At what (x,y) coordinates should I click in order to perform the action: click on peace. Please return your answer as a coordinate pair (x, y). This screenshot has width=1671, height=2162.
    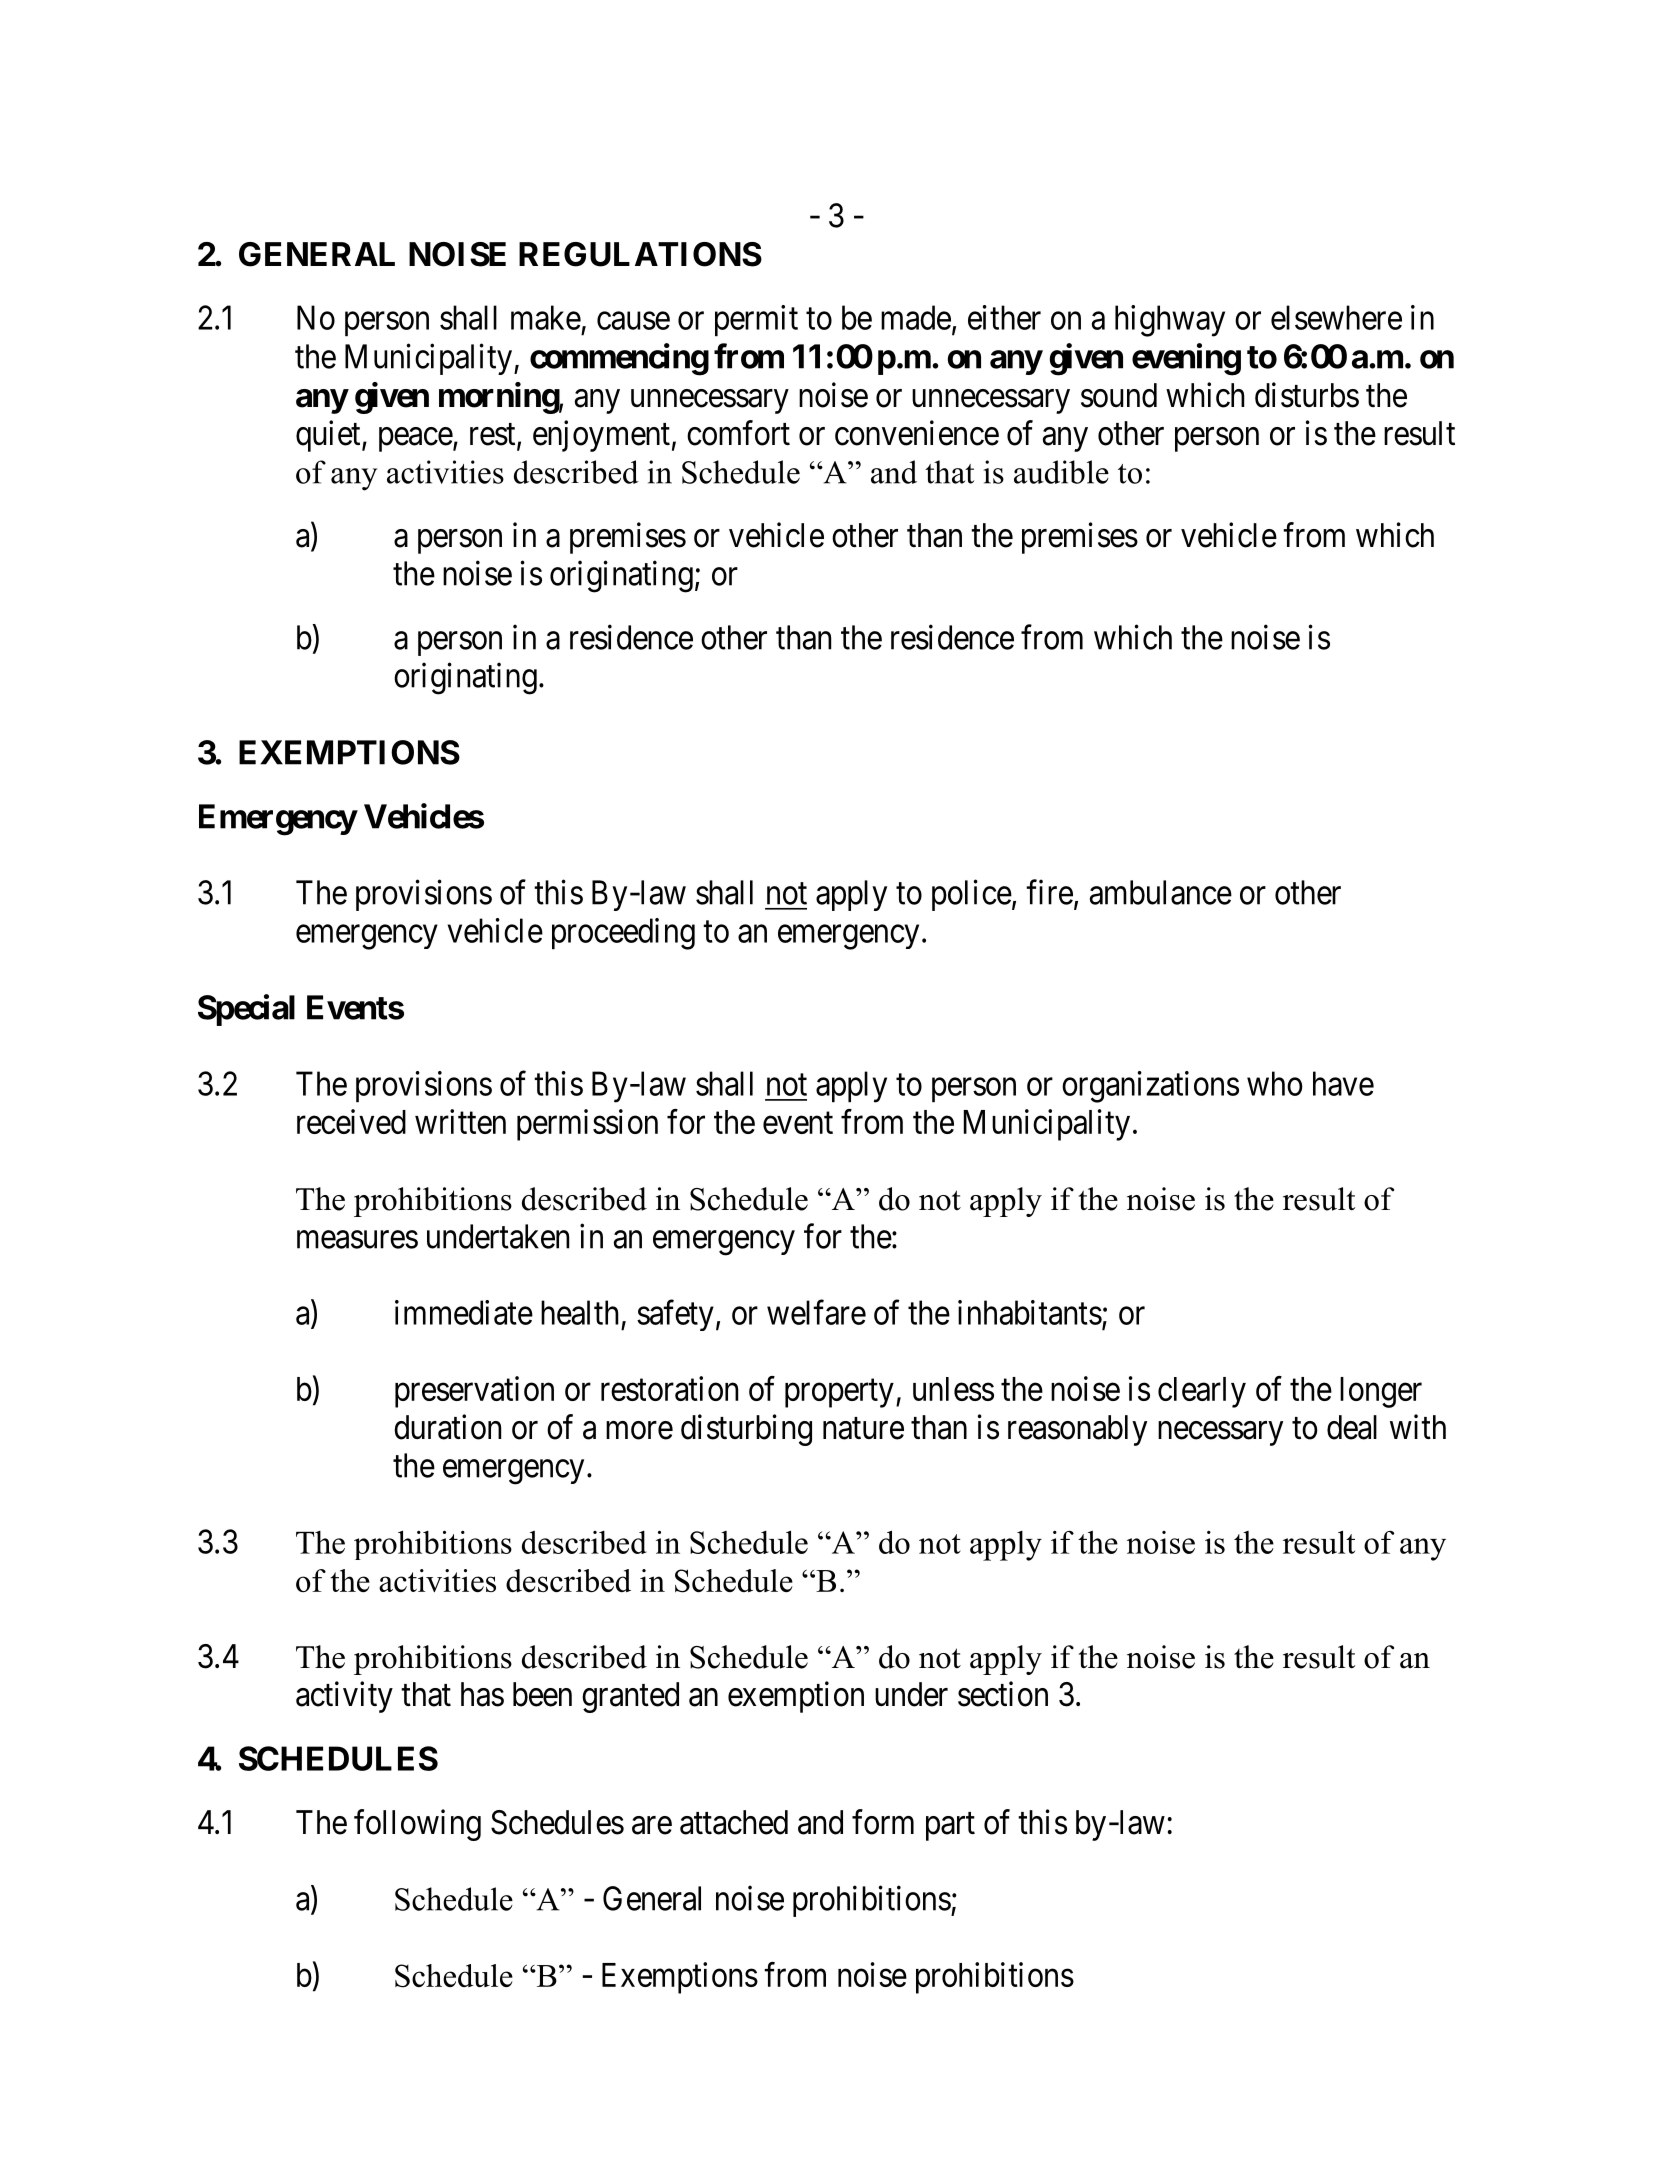
    Looking at the image, I should click on (416, 440).
